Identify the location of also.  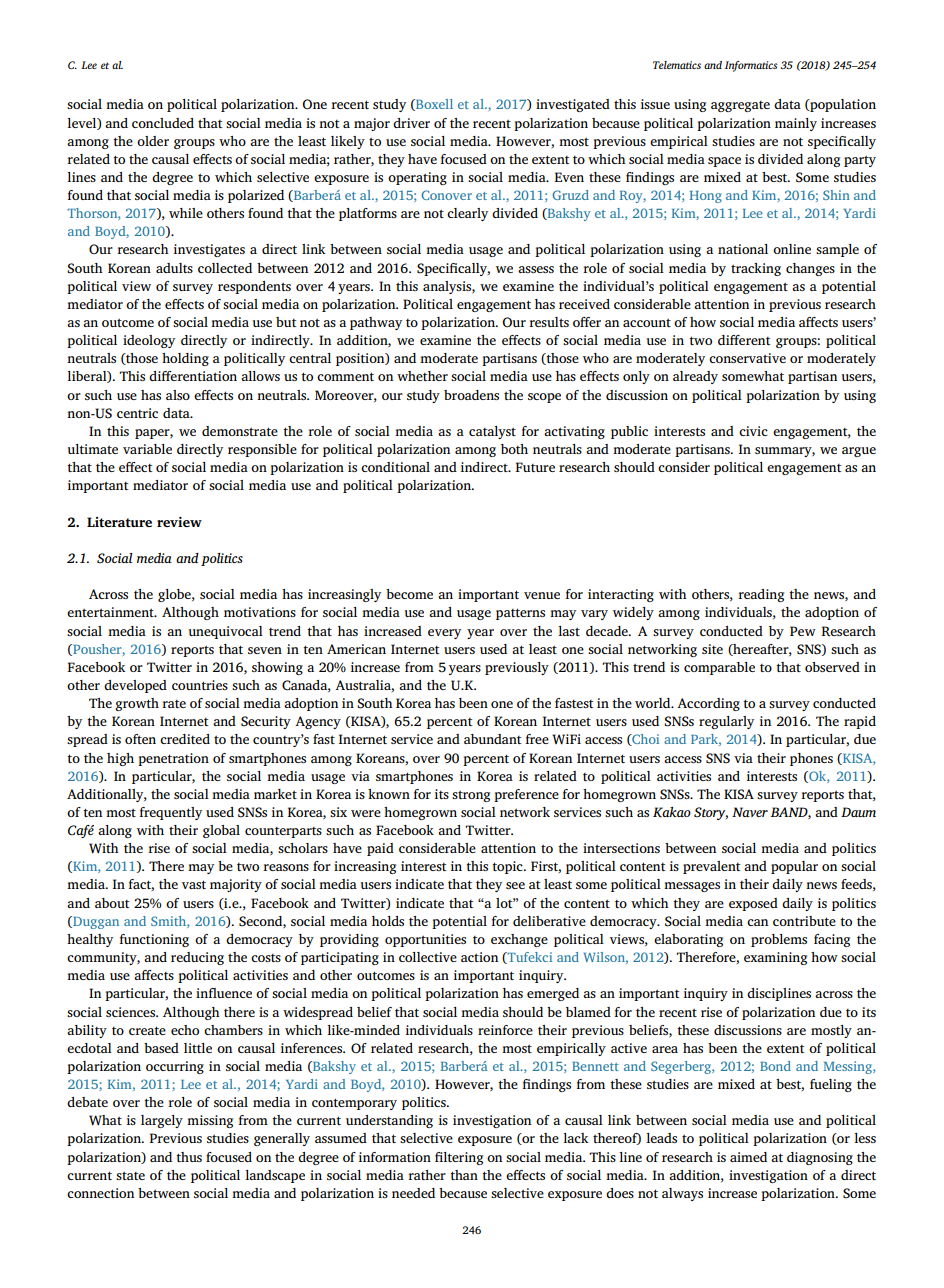
(178, 395).
